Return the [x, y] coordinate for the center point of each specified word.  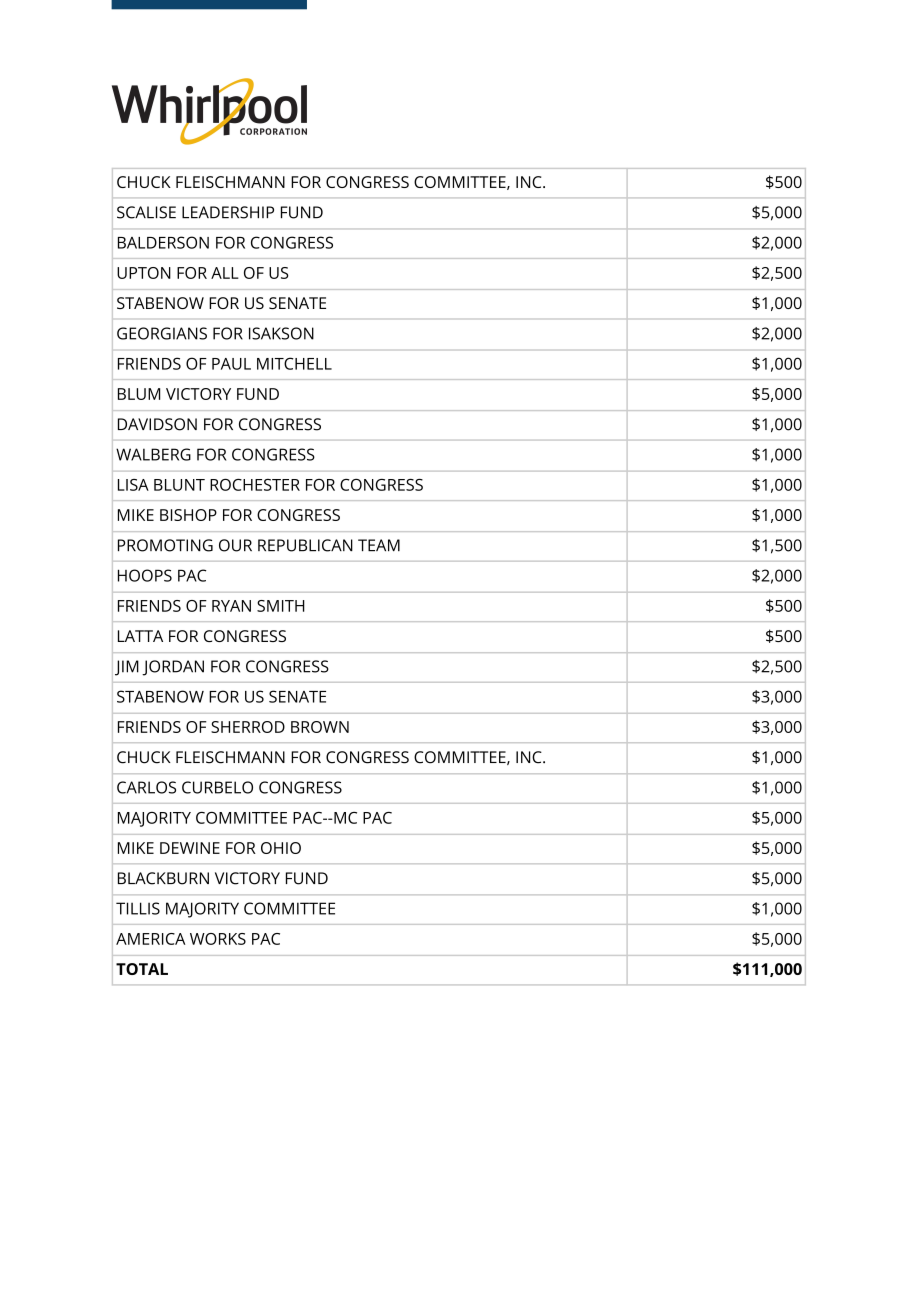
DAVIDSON [157, 424]
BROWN [320, 727]
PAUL [231, 364]
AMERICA [150, 939]
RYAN [231, 606]
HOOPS [145, 575]
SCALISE [146, 212]
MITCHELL [294, 363]
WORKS [218, 939]
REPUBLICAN [305, 545]
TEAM [379, 545]
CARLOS [146, 787]
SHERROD [248, 727]
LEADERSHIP [228, 212]
